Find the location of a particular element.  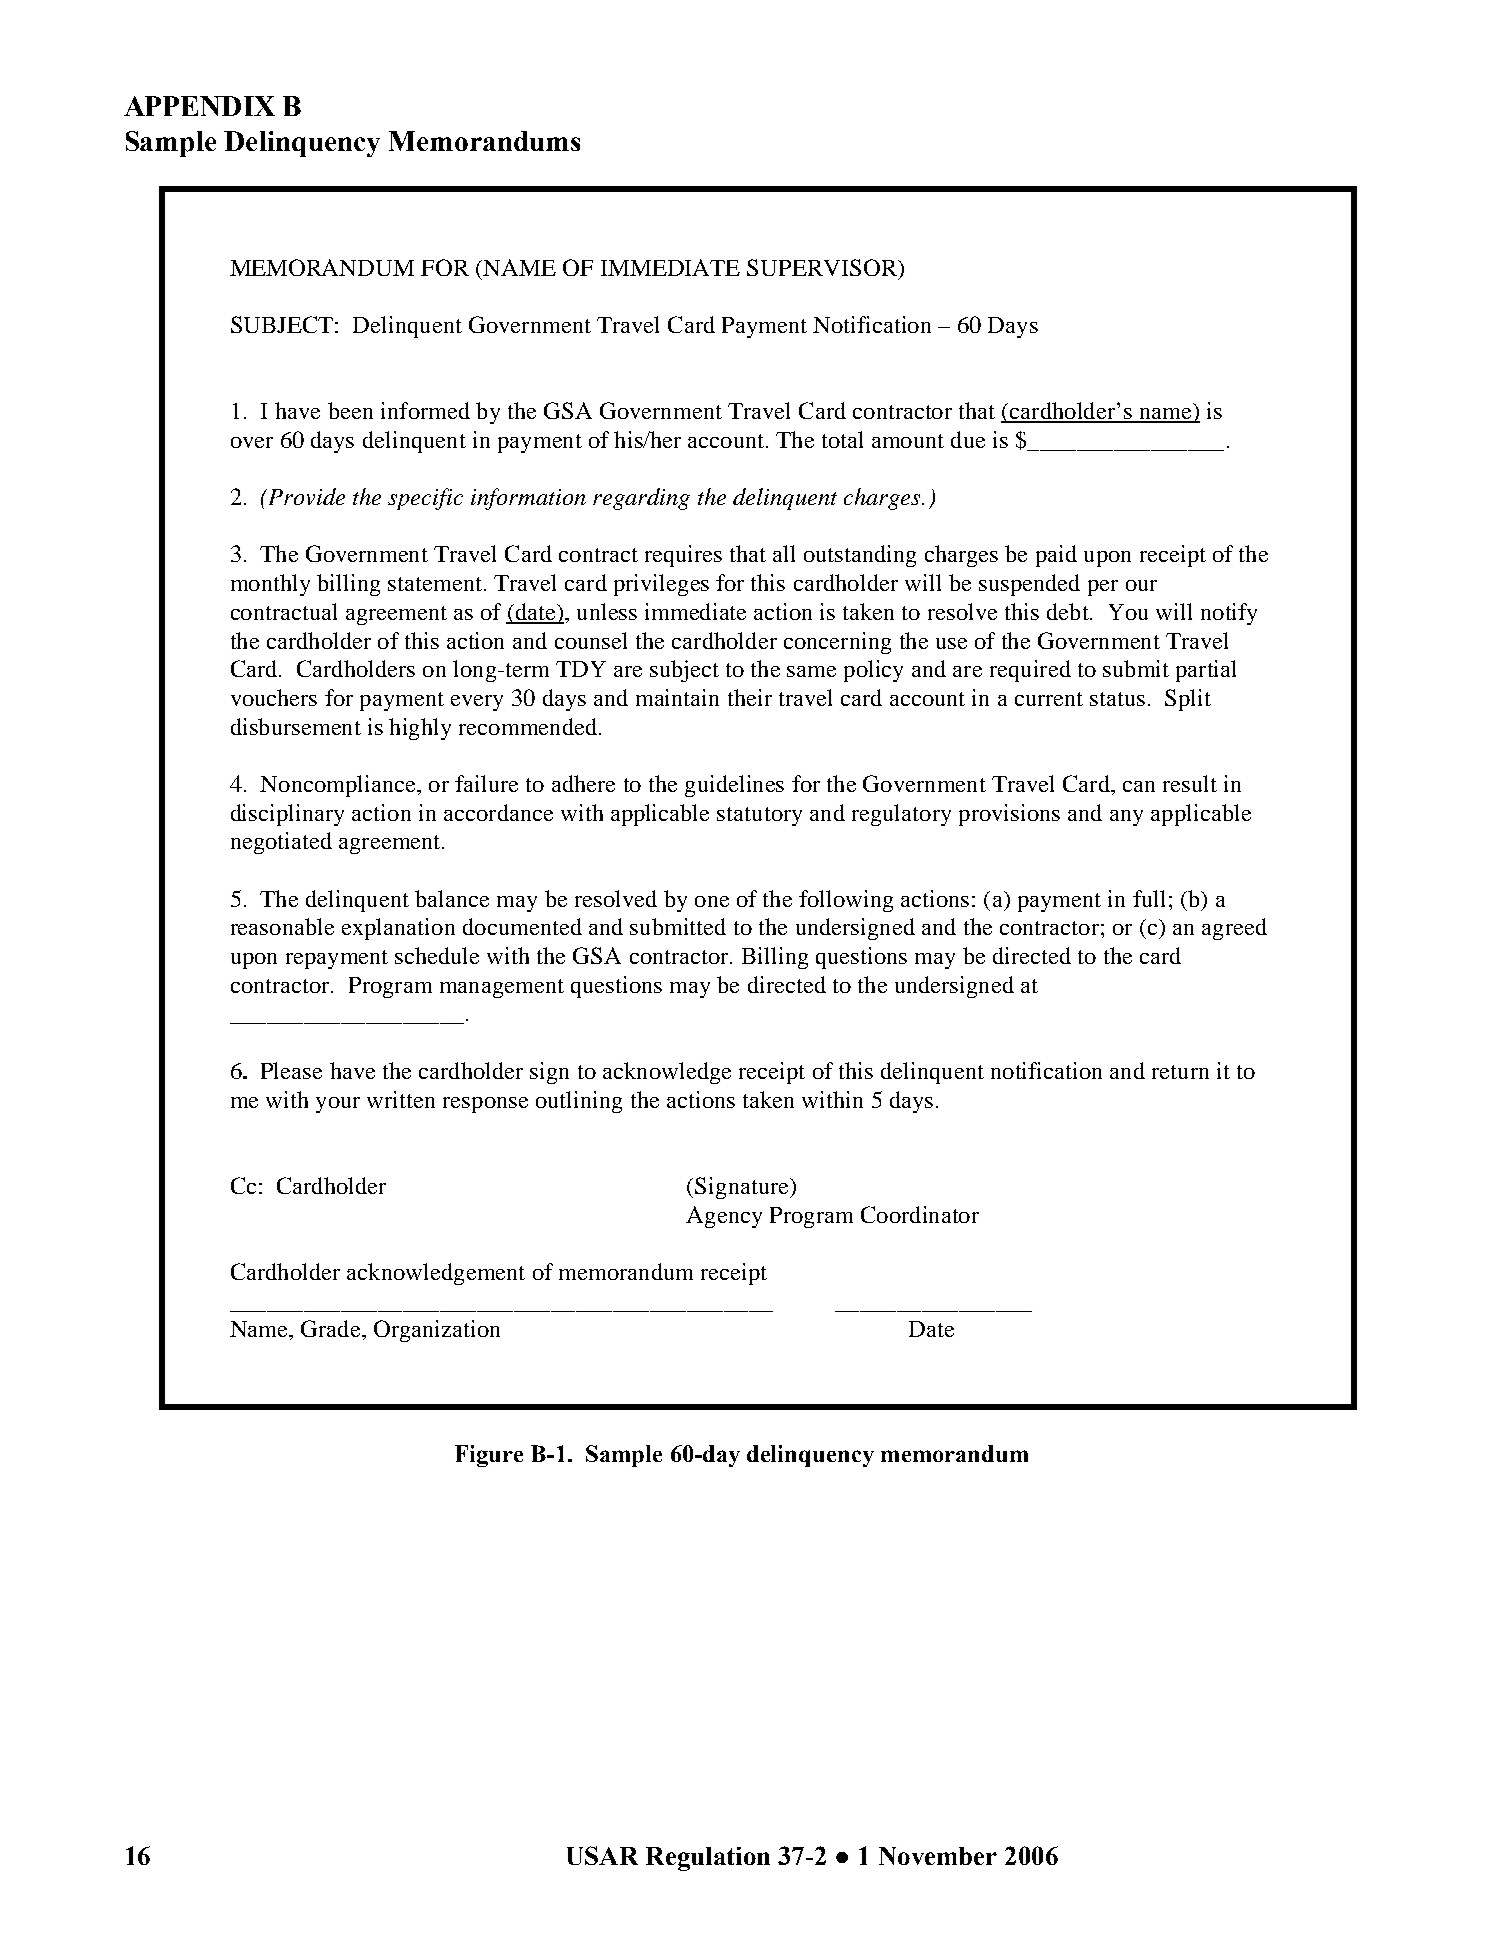

USAR is located at coordinates (602, 1855).
